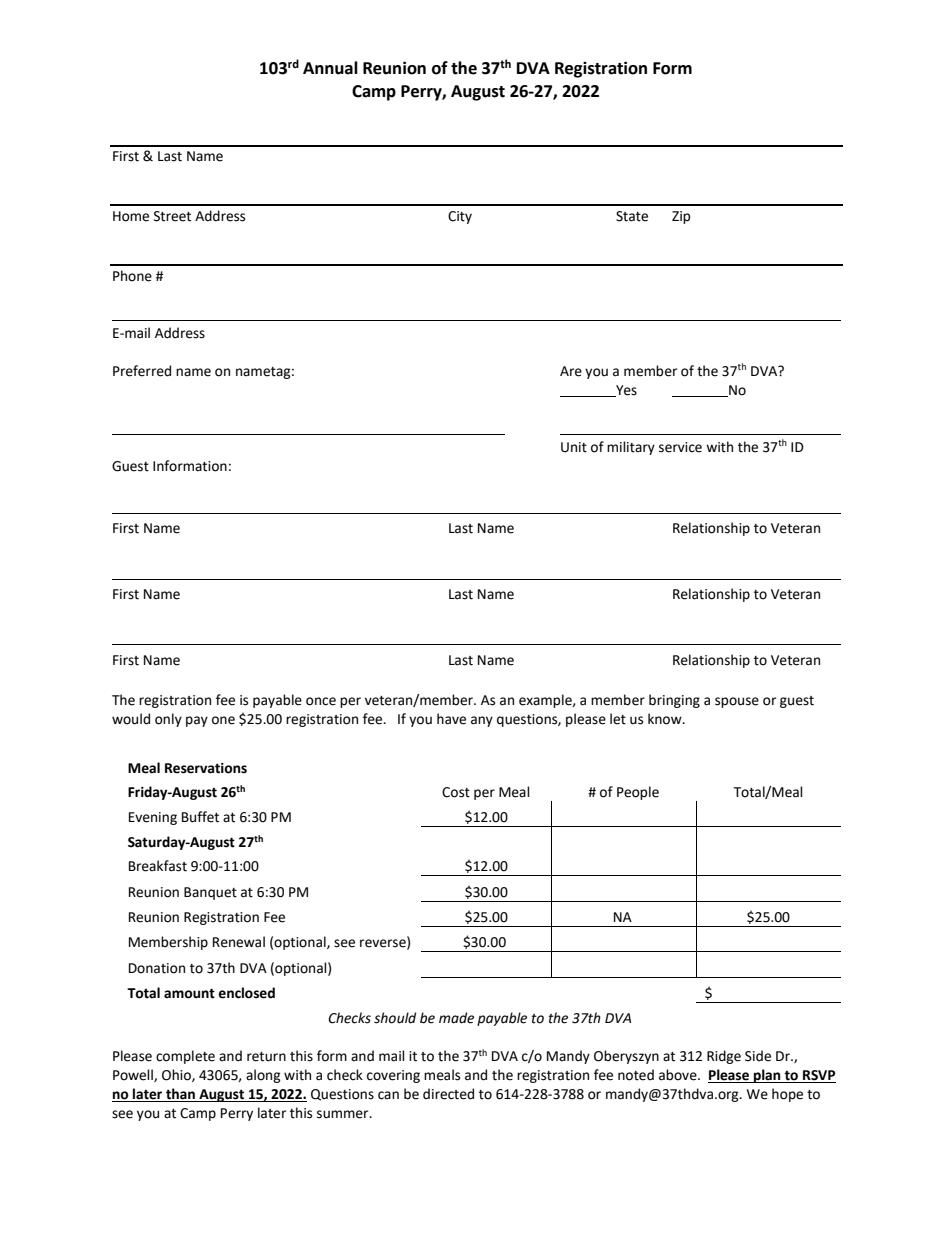 This screenshot has width=952, height=1233. I want to click on spouse, so click(737, 702).
